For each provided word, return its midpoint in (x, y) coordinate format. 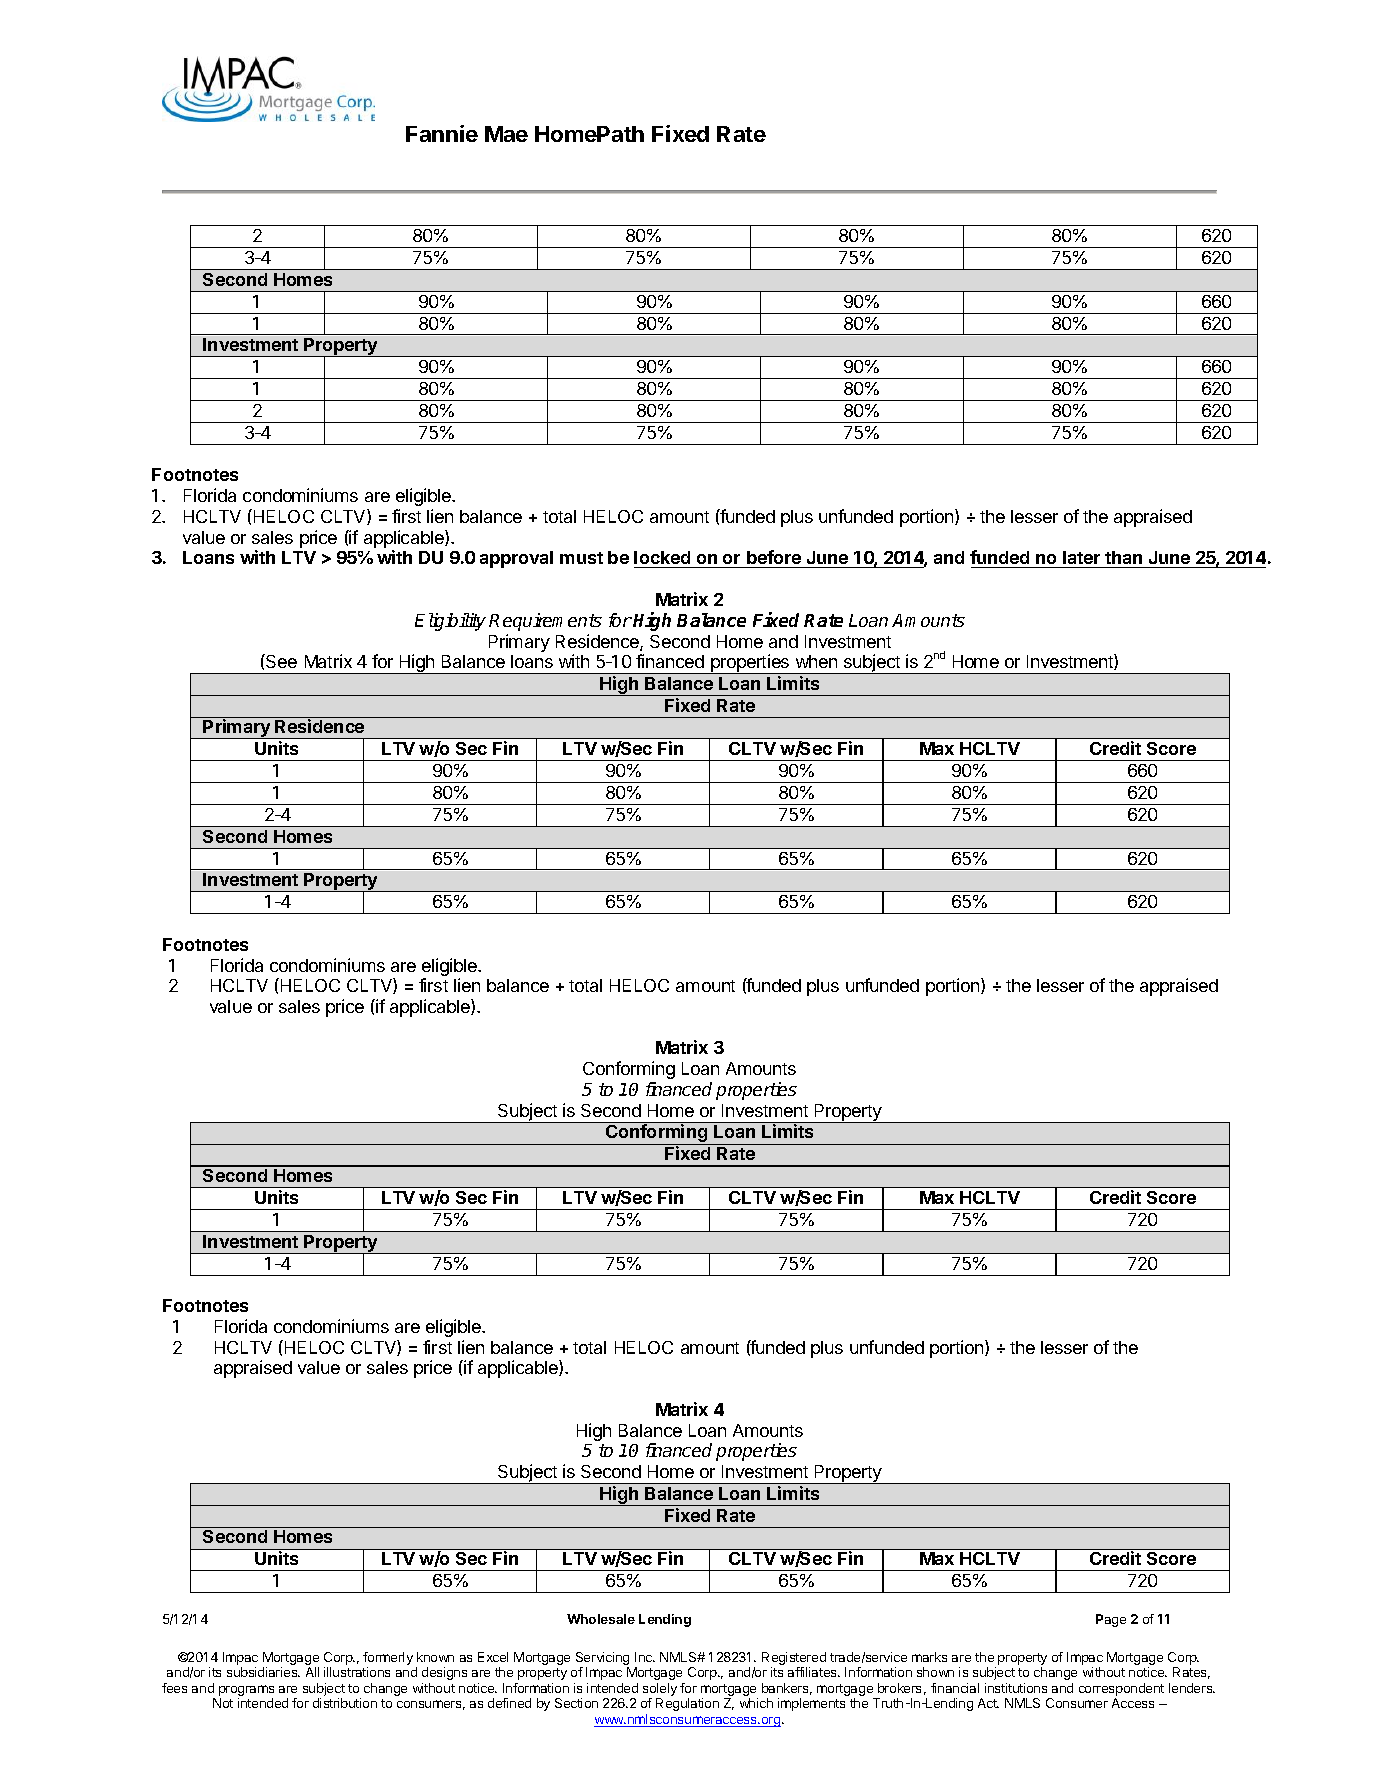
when (816, 661)
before (774, 557)
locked (662, 557)
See (280, 661)
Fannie (442, 133)
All (312, 1672)
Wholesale (601, 1619)
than (1123, 557)
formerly (388, 1660)
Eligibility (450, 622)
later (1081, 557)
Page (1111, 1620)
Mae (506, 134)
